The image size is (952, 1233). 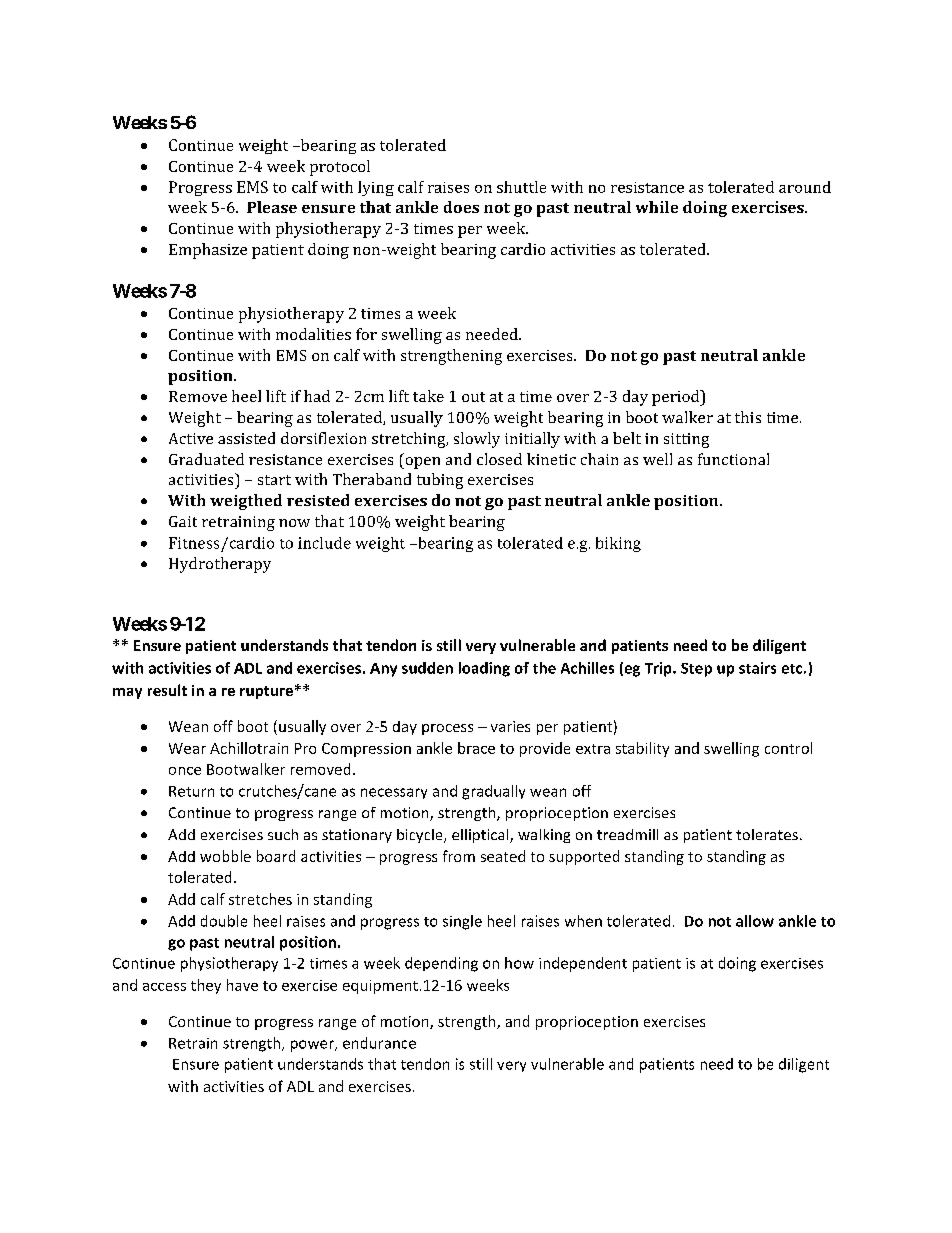 I want to click on allow, so click(x=755, y=921).
